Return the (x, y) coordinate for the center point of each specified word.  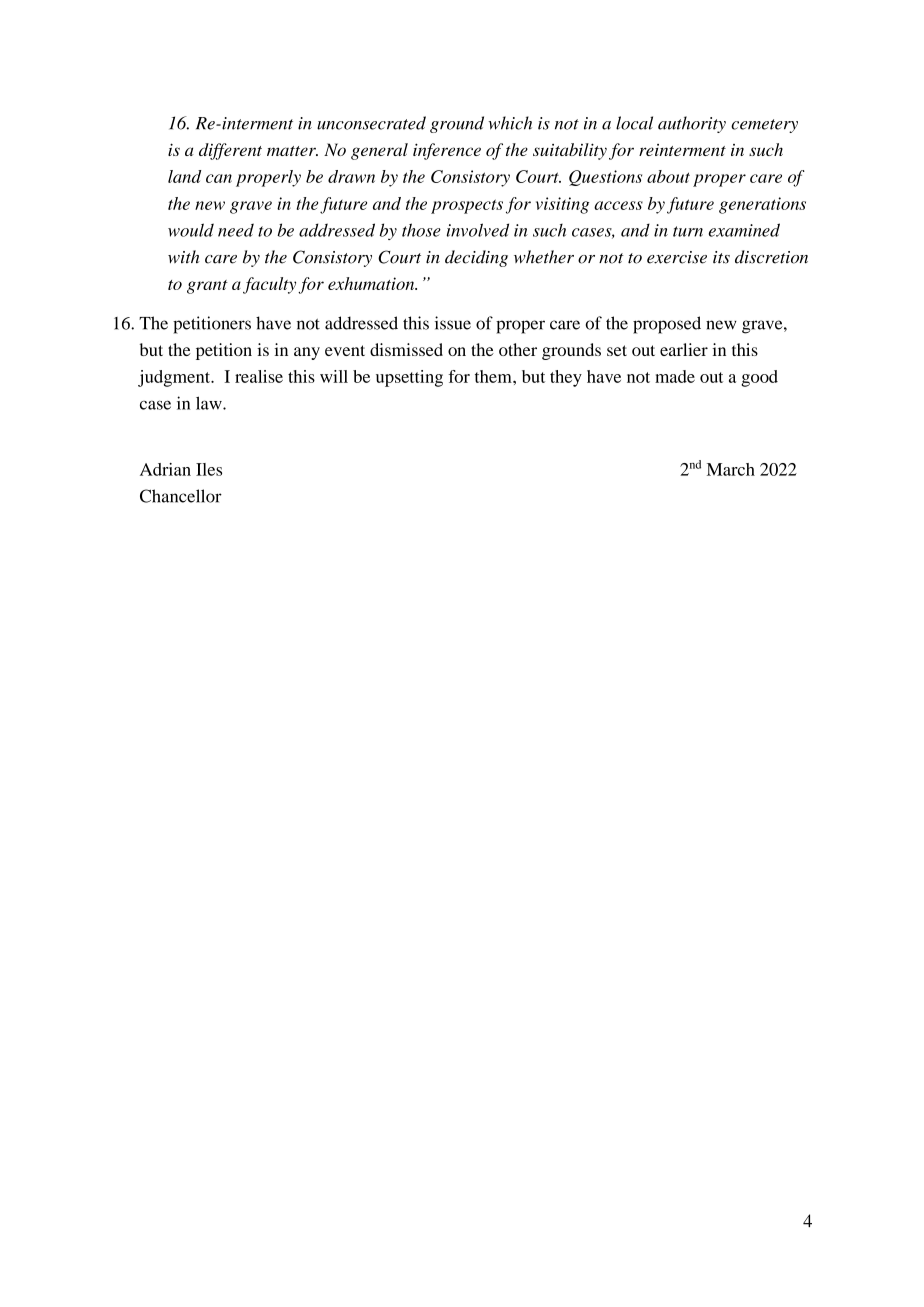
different (230, 151)
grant (207, 287)
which (510, 123)
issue (453, 323)
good (759, 378)
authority (692, 124)
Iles (209, 469)
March (731, 469)
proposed (667, 325)
